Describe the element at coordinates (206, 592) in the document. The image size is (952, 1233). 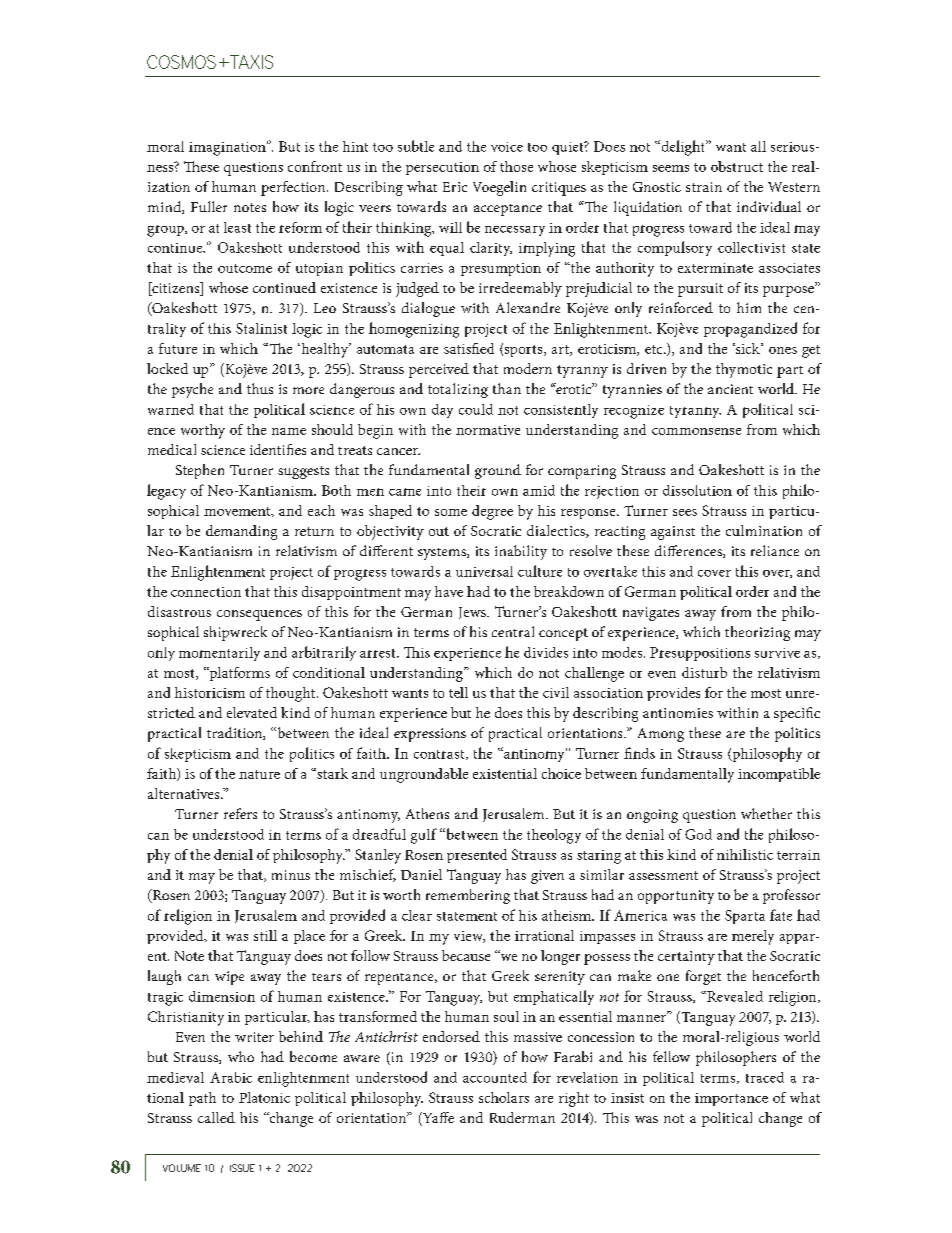
I see `connection` at that location.
